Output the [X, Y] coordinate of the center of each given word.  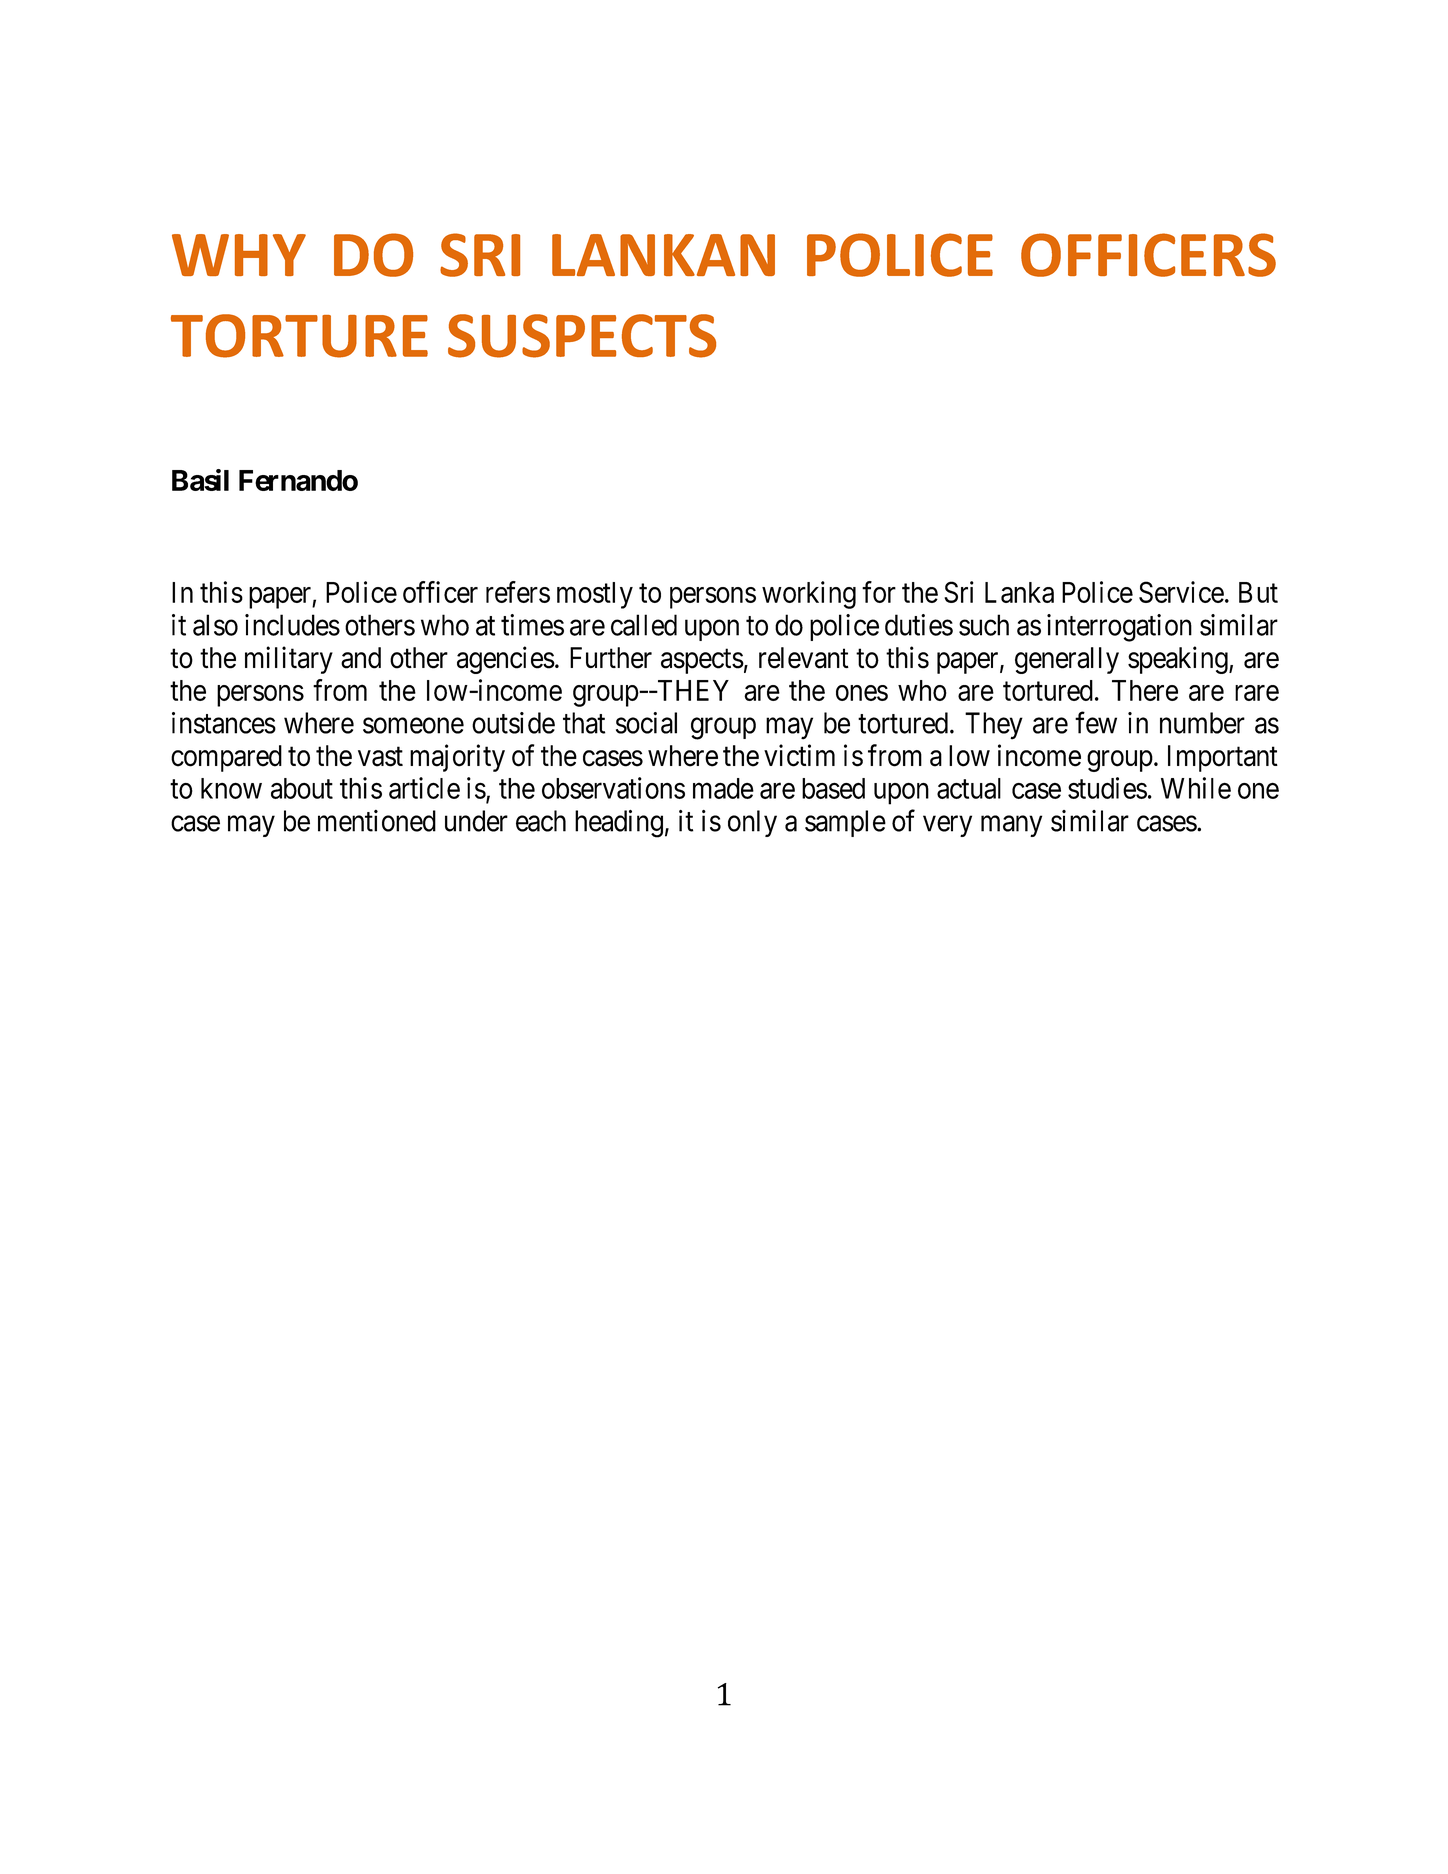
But [1258, 592]
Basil [200, 480]
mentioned [377, 821]
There [1145, 690]
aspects [702, 661]
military [289, 660]
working [809, 595]
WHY [239, 255]
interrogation [1119, 628]
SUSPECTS [582, 336]
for [879, 592]
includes [292, 625]
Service [1181, 592]
